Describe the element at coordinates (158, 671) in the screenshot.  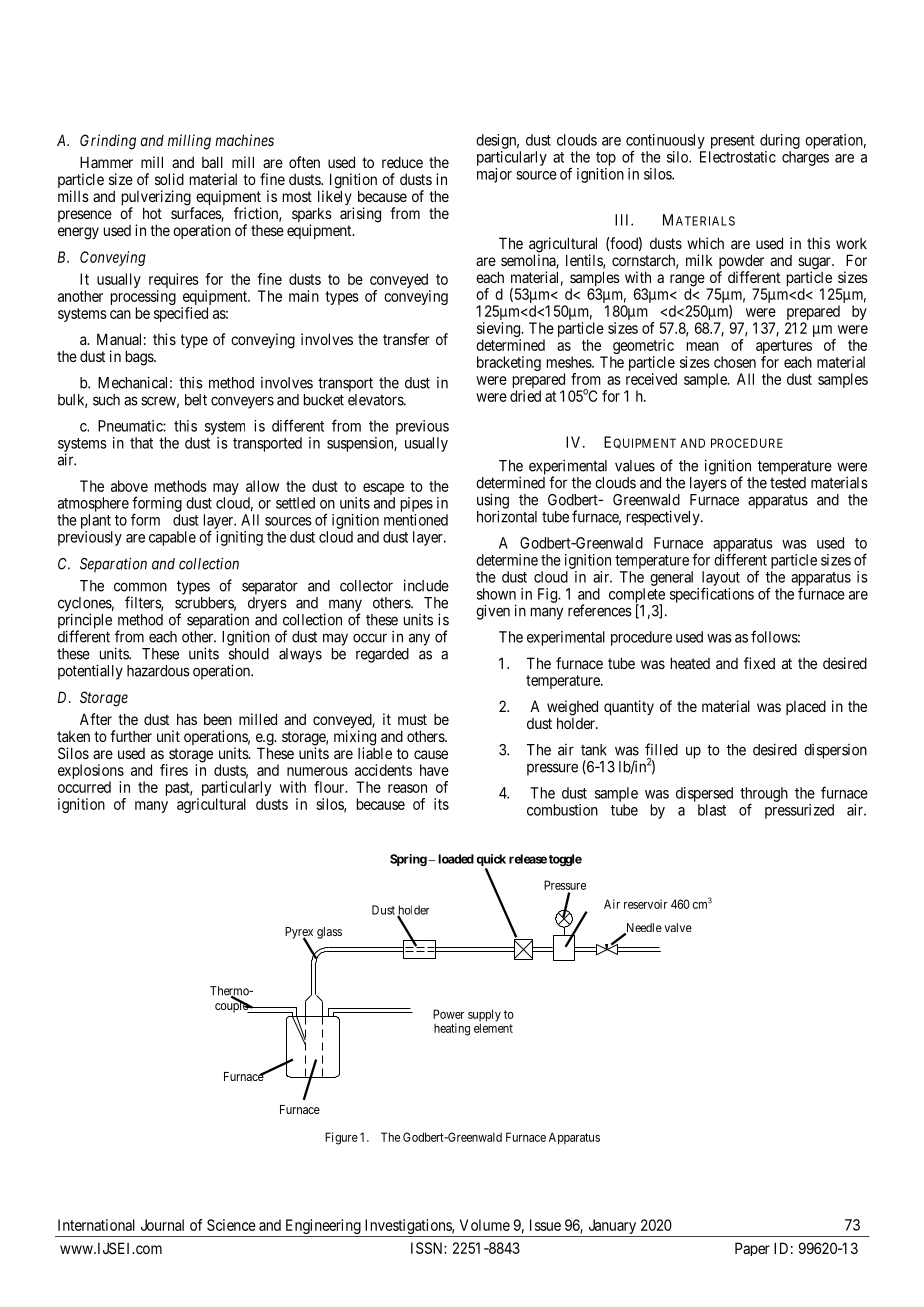
I see `hazardous` at that location.
